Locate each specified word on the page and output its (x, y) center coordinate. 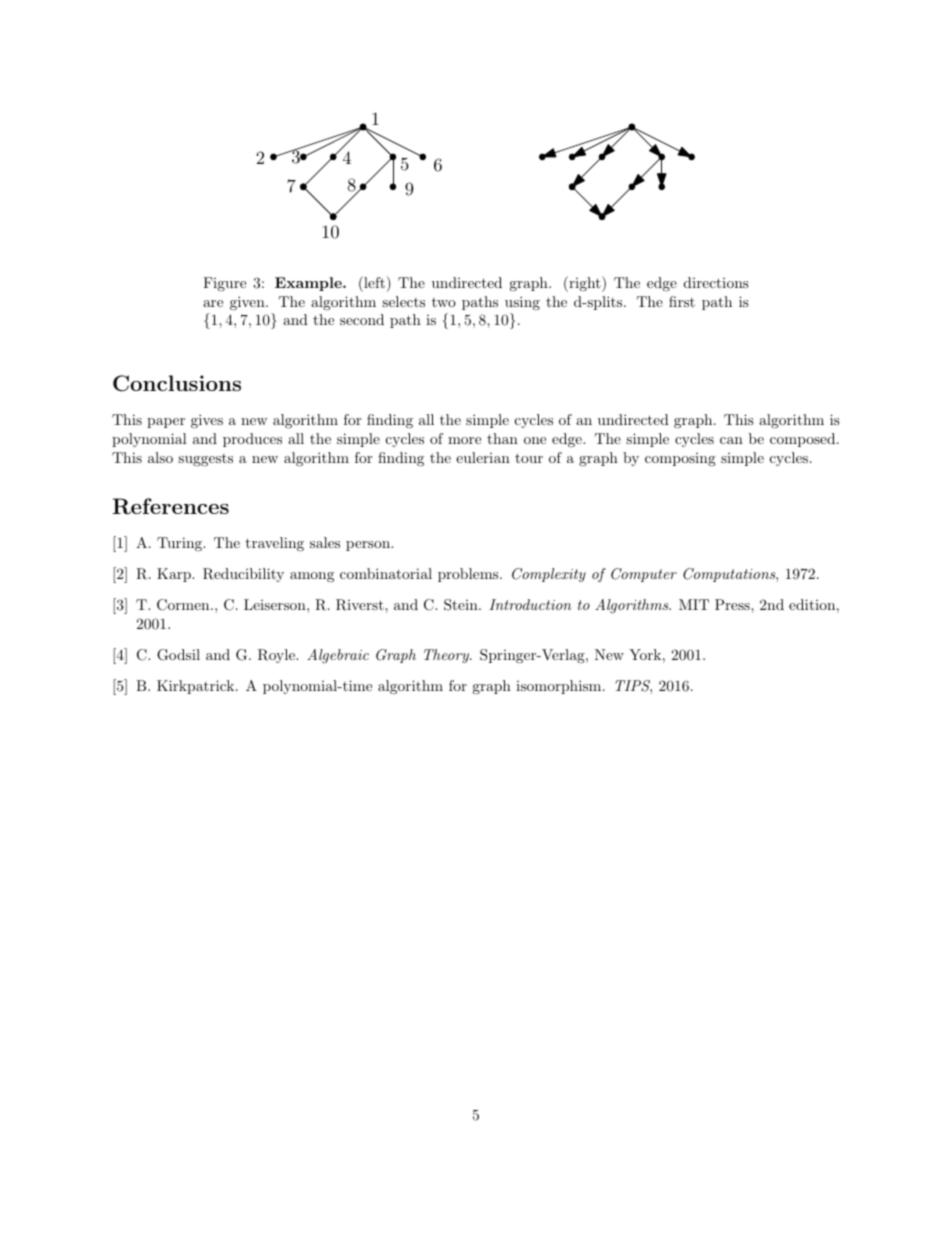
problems (468, 575)
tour (529, 458)
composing (680, 459)
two (444, 302)
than (502, 438)
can (731, 440)
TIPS (633, 687)
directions (716, 282)
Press (733, 604)
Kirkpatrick (197, 687)
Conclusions (177, 383)
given (248, 303)
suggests (205, 460)
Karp (175, 575)
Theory (447, 656)
